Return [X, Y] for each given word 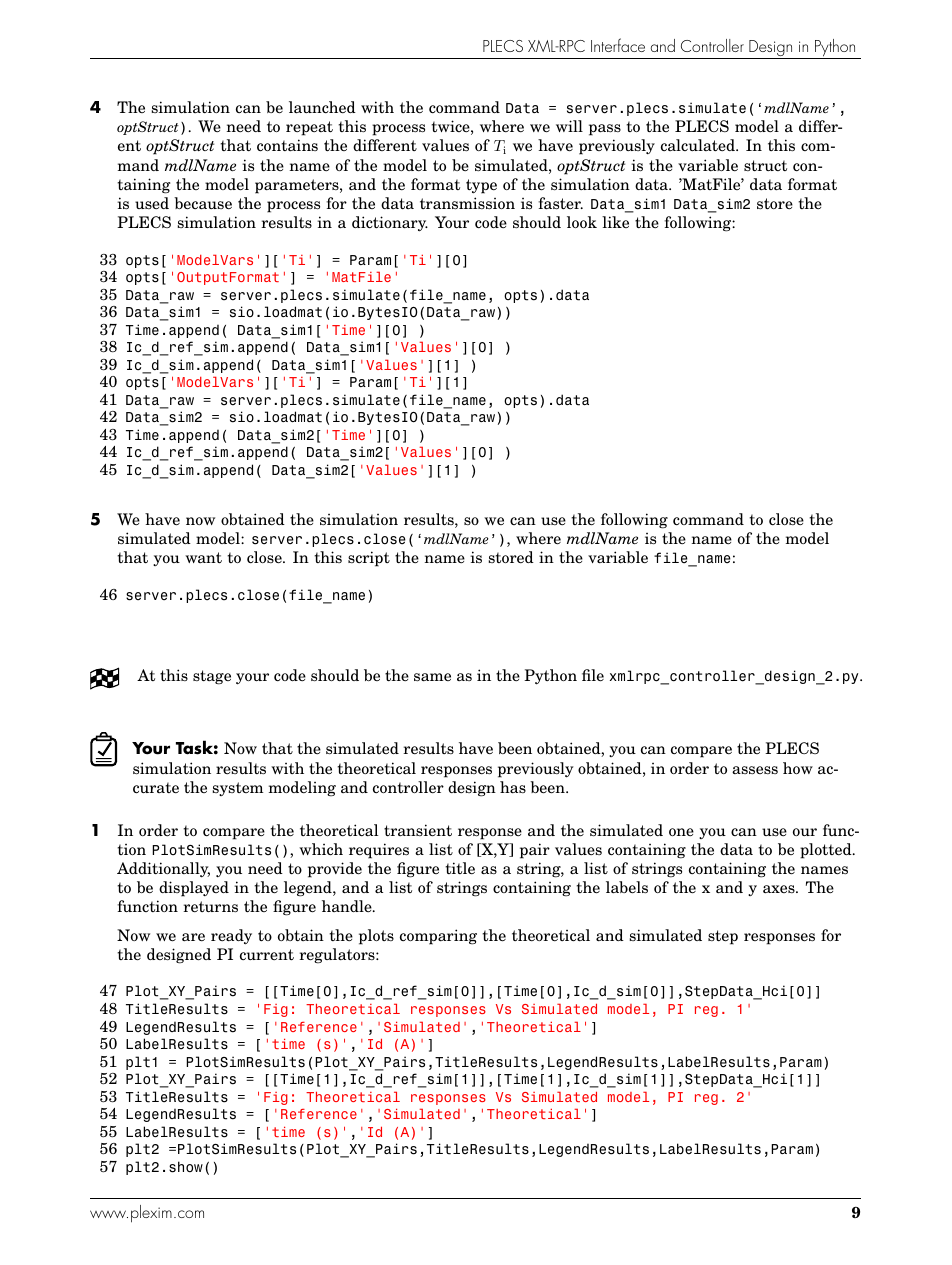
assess [755, 770]
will [569, 126]
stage [212, 677]
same [432, 677]
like [615, 222]
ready [231, 937]
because [203, 203]
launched [322, 107]
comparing [438, 937]
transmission [467, 203]
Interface [618, 45]
